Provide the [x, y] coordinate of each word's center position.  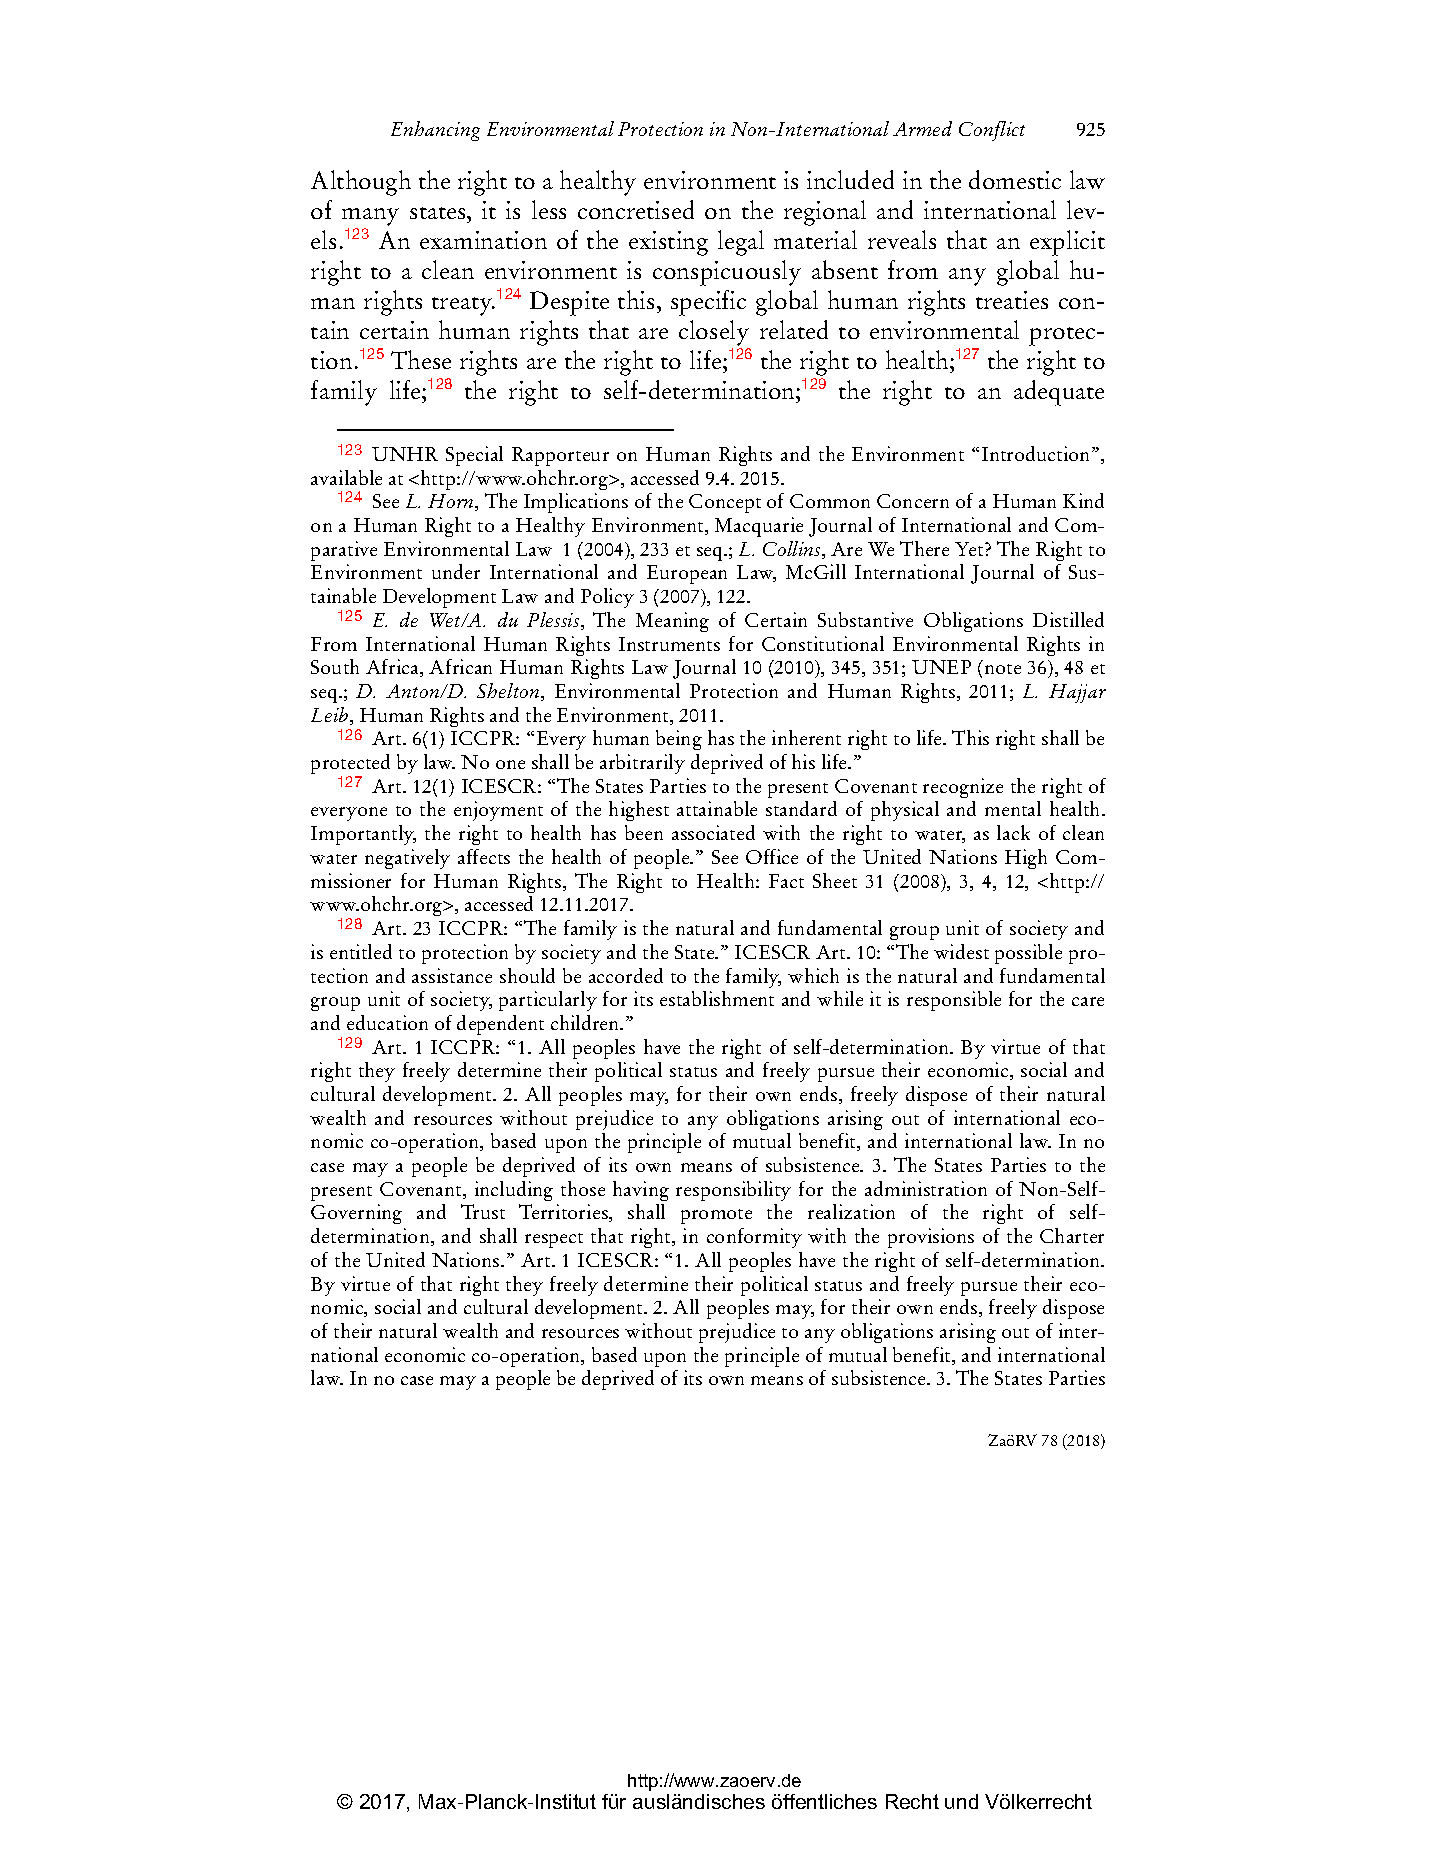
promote [716, 1216]
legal [741, 243]
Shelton [509, 692]
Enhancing [435, 131]
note [1003, 669]
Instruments [669, 644]
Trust [483, 1211]
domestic [1015, 179]
